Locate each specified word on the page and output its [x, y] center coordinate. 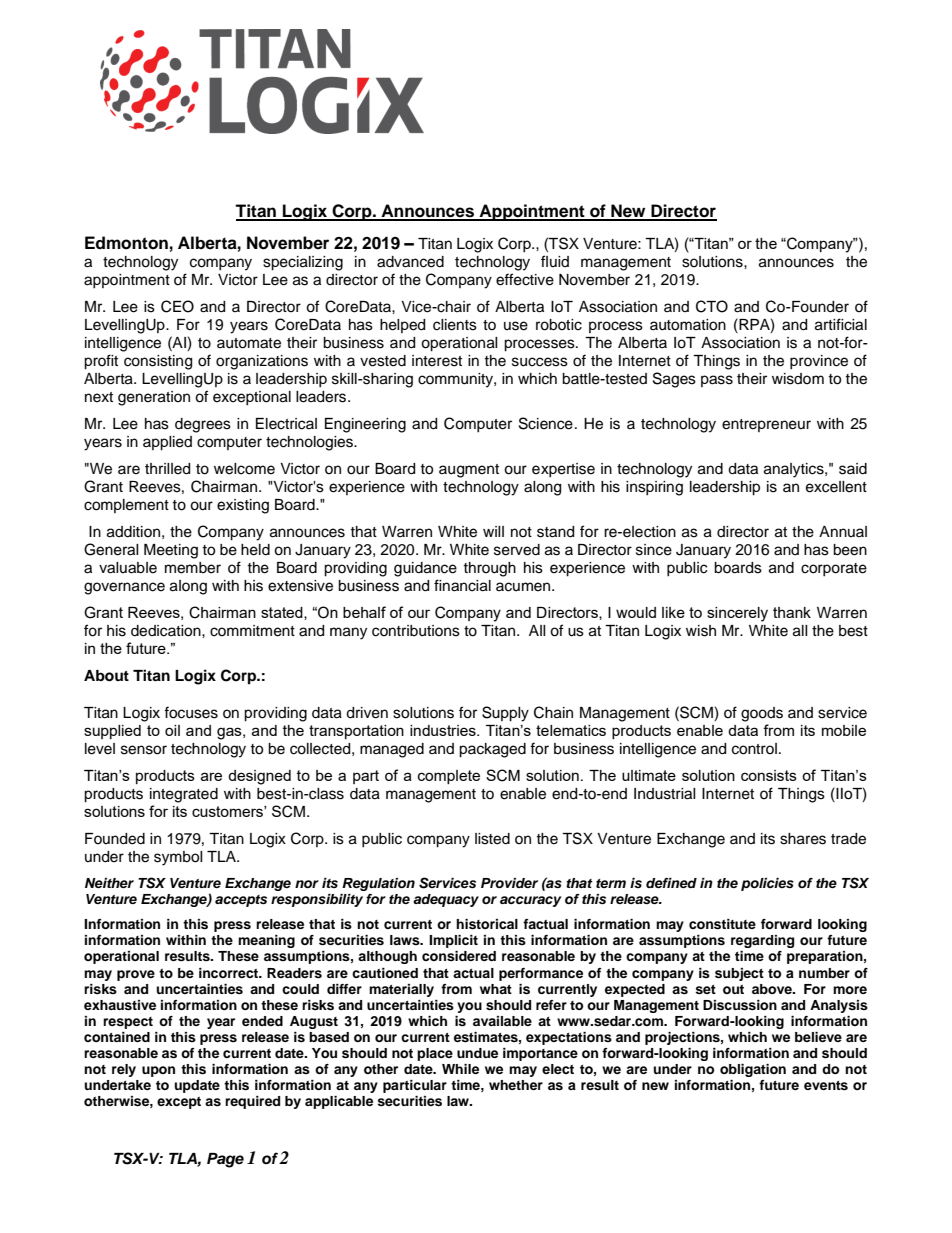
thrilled [167, 469]
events [826, 1085]
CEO [177, 306]
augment [469, 471]
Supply [505, 714]
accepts [241, 901]
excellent [836, 487]
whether [516, 1085]
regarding [762, 941]
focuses [191, 712]
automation [688, 325]
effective [525, 279]
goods [762, 714]
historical [487, 924]
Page [225, 1160]
